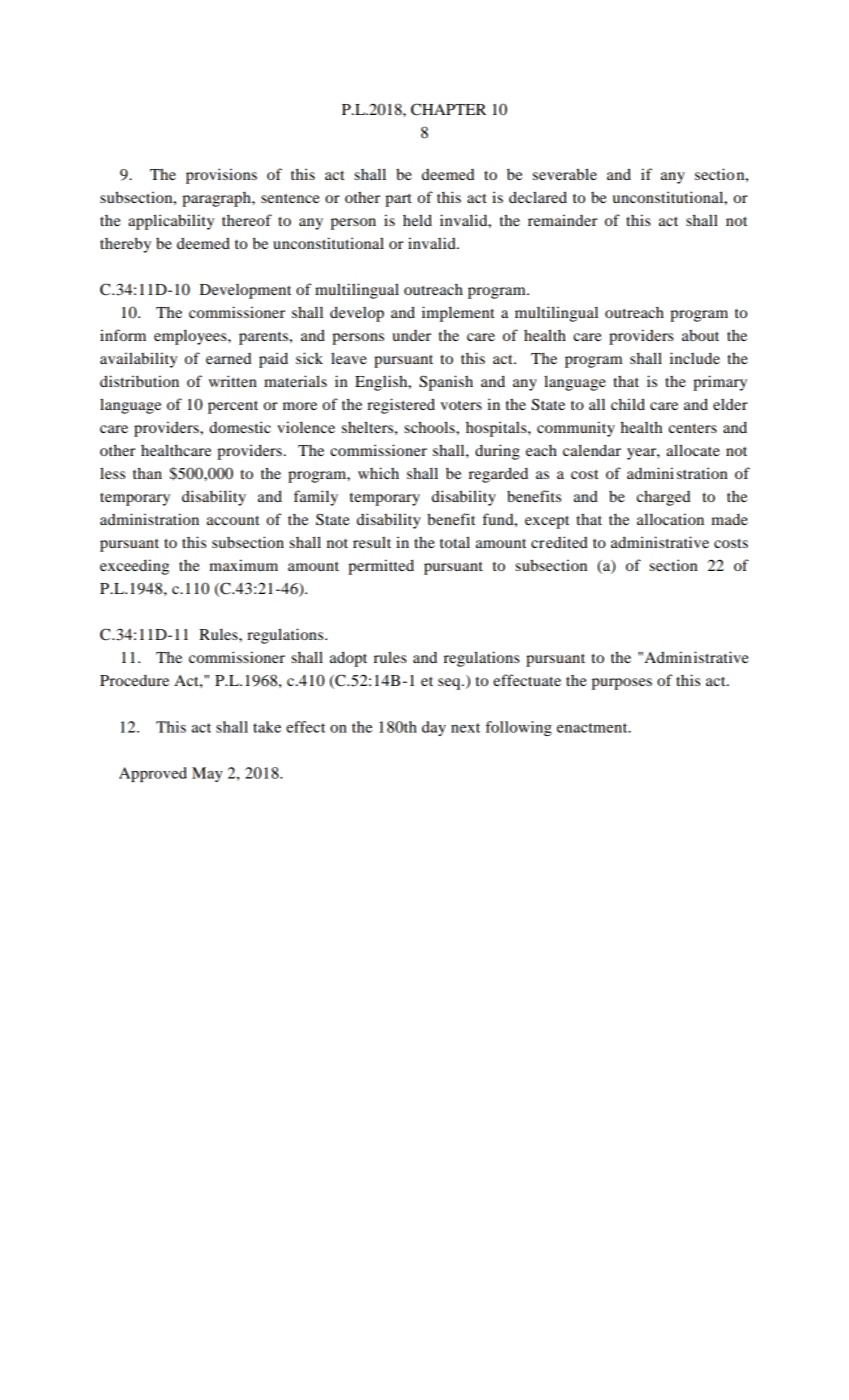 The width and height of the document is (849, 1400). I want to click on Spanish, so click(446, 383).
